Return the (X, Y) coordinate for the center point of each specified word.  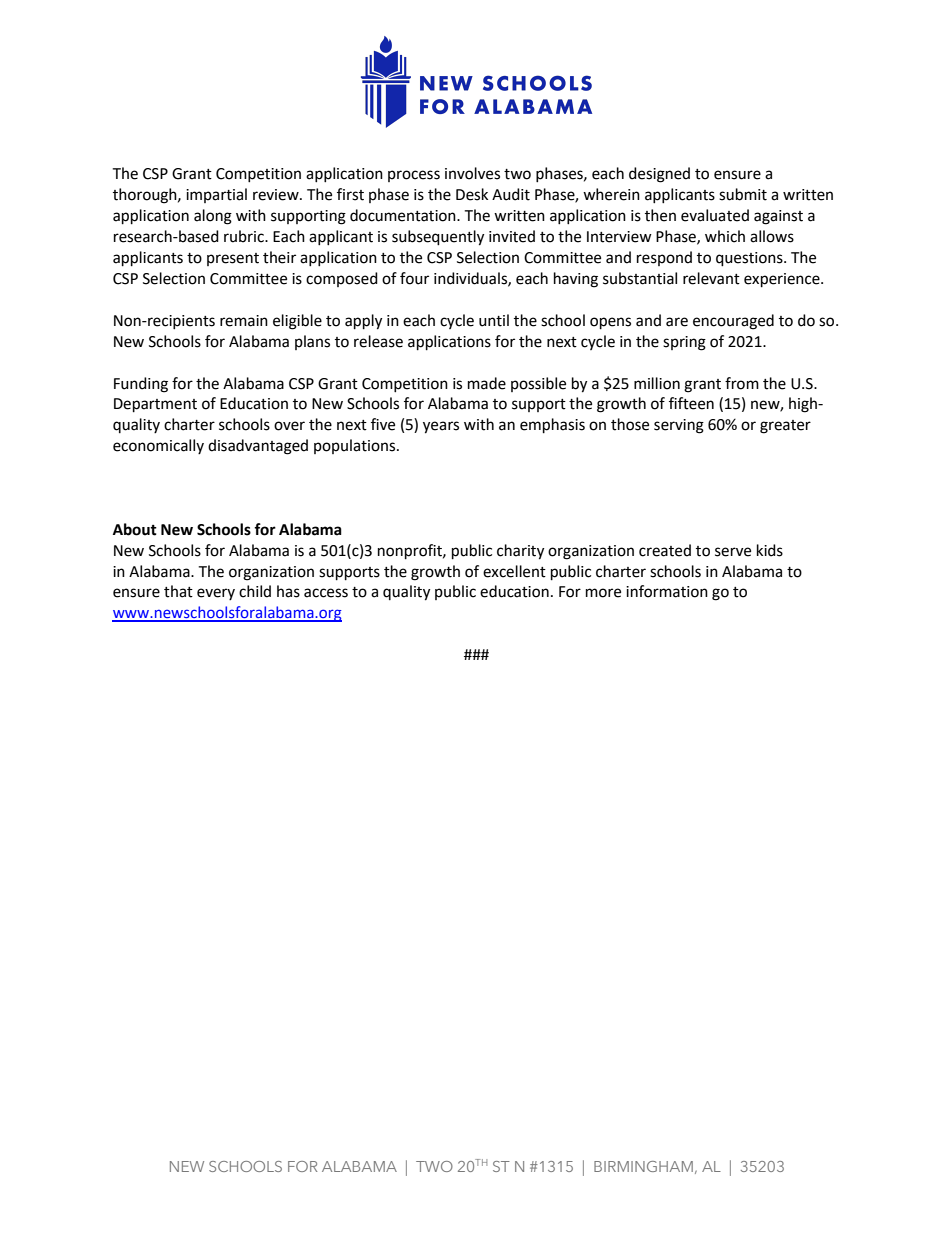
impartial (216, 195)
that (178, 591)
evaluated (715, 215)
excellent (514, 571)
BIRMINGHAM (643, 1166)
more (603, 593)
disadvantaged (258, 447)
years (441, 427)
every (216, 594)
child (255, 591)
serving (679, 426)
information (667, 591)
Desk (472, 194)
